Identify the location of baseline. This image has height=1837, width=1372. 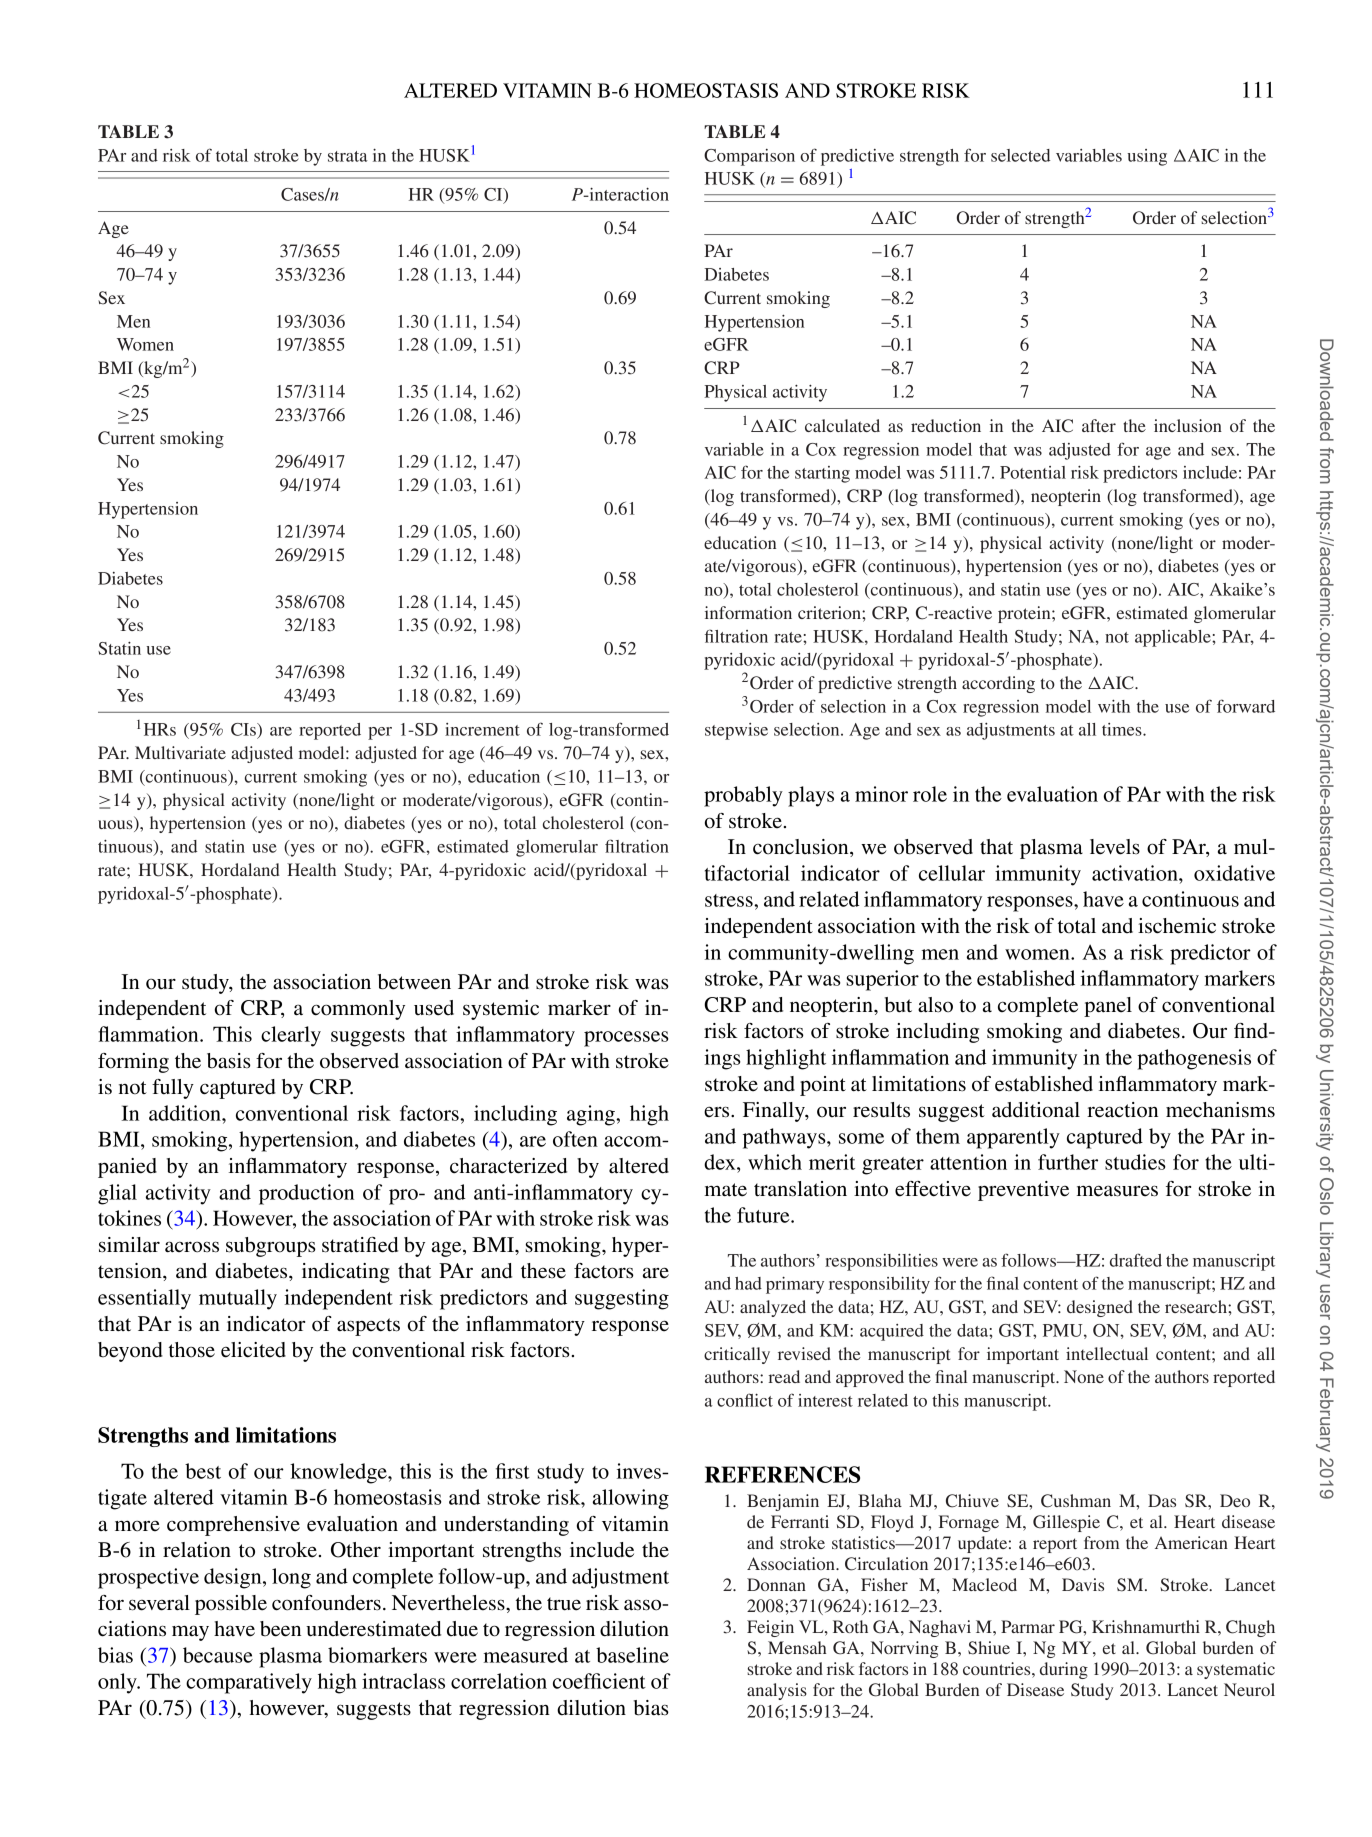
(632, 1655).
